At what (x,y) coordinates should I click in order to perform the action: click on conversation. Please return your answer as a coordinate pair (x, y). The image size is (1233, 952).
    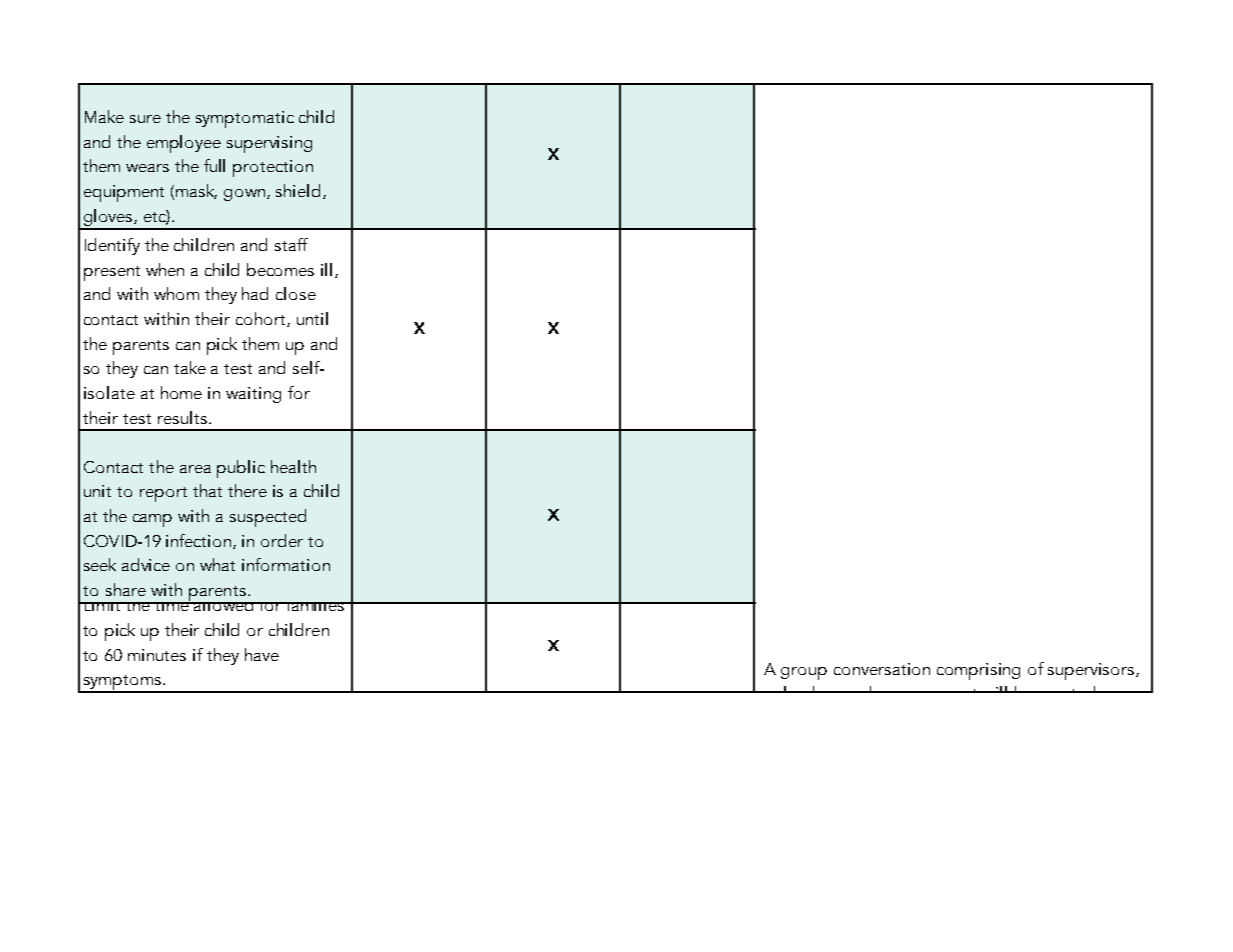
    Looking at the image, I should click on (882, 669).
